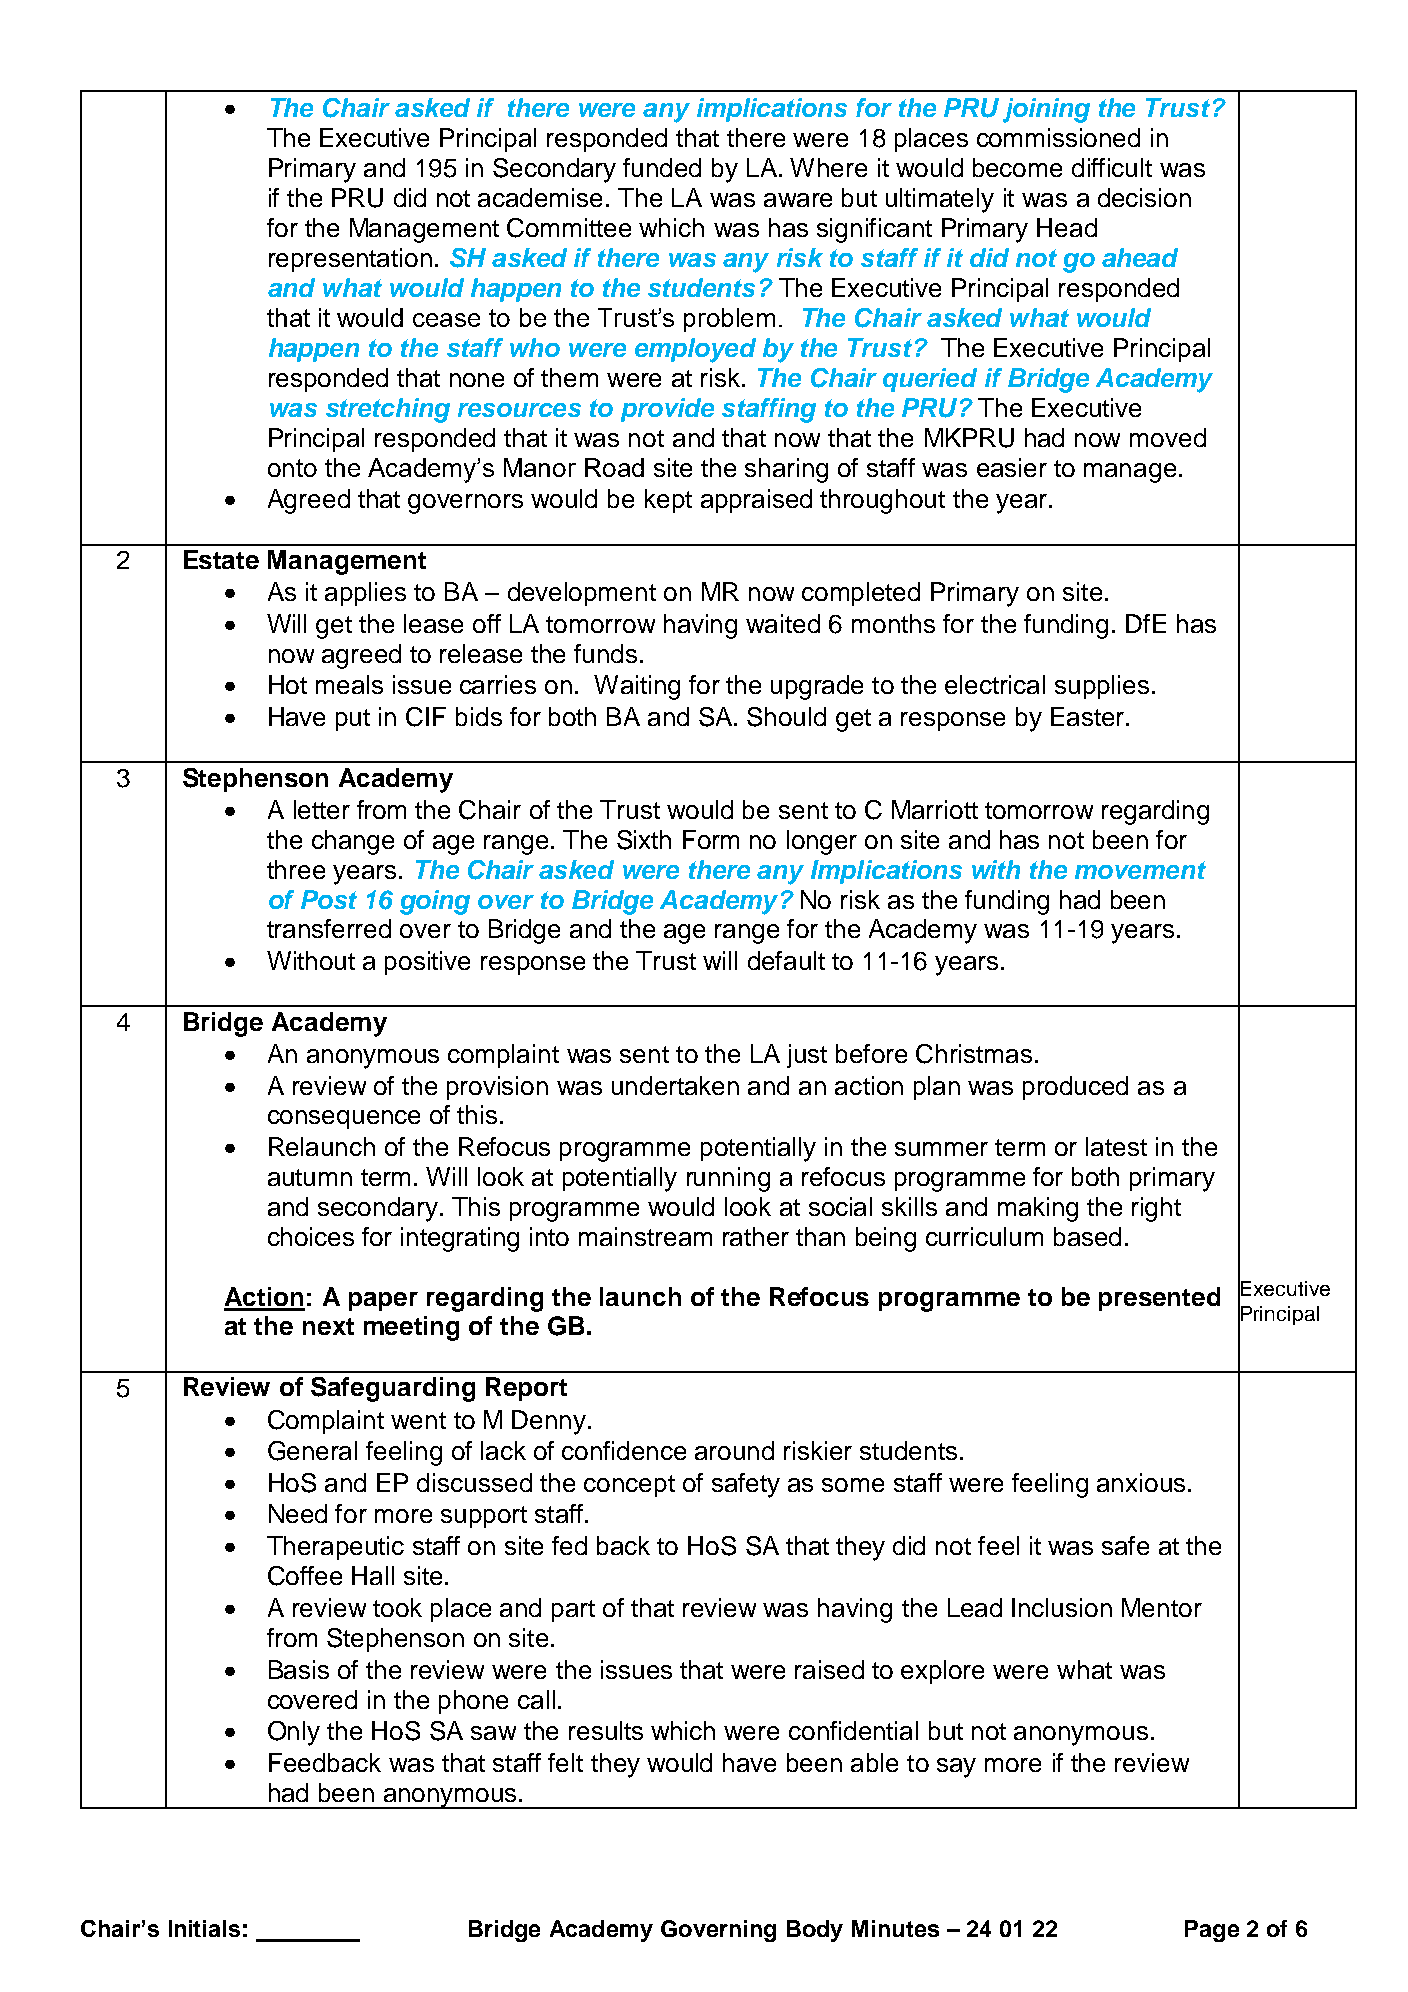  What do you see at coordinates (815, 1931) in the screenshot?
I see `Body` at bounding box center [815, 1931].
